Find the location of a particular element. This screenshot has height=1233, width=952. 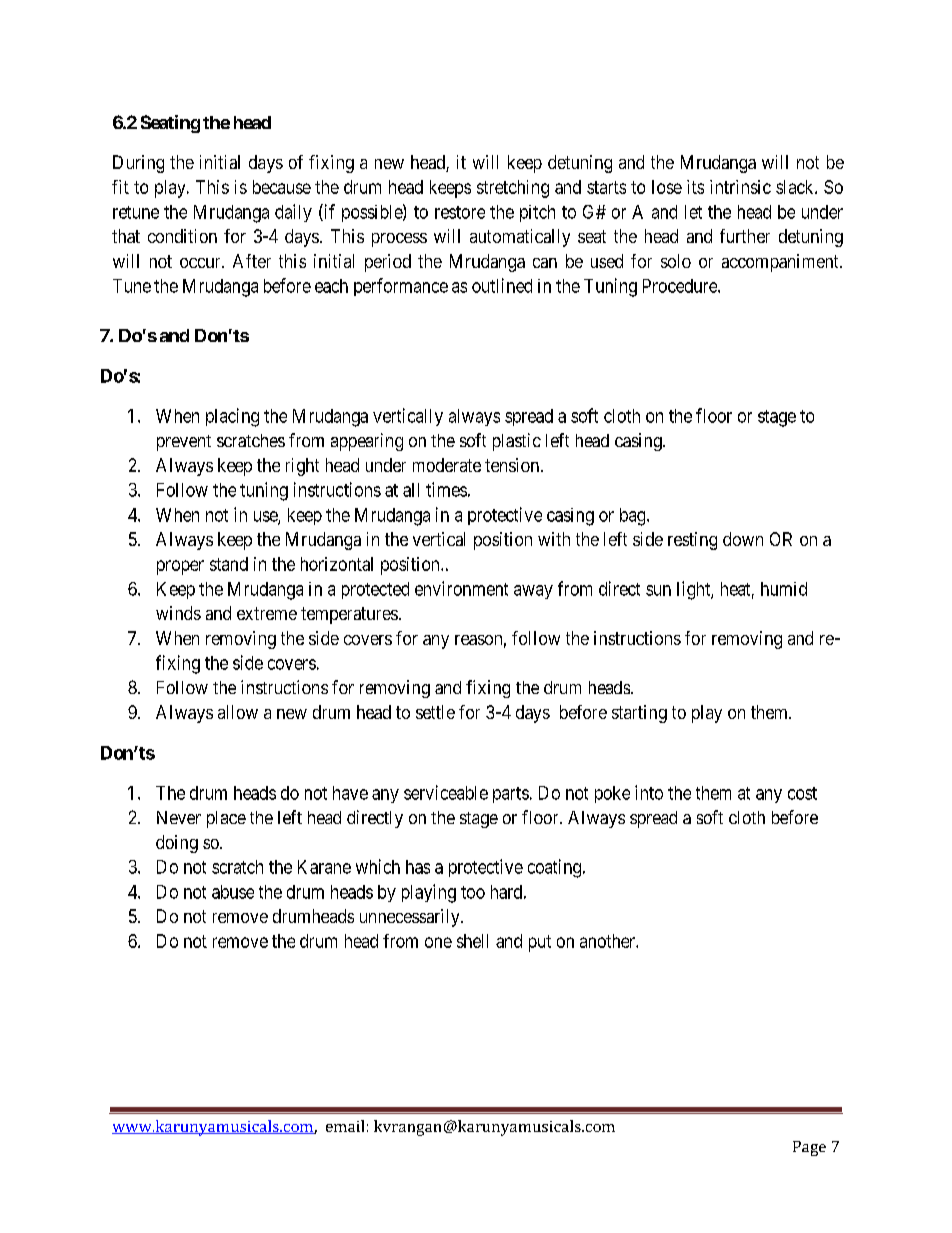

shell is located at coordinates (472, 941).
